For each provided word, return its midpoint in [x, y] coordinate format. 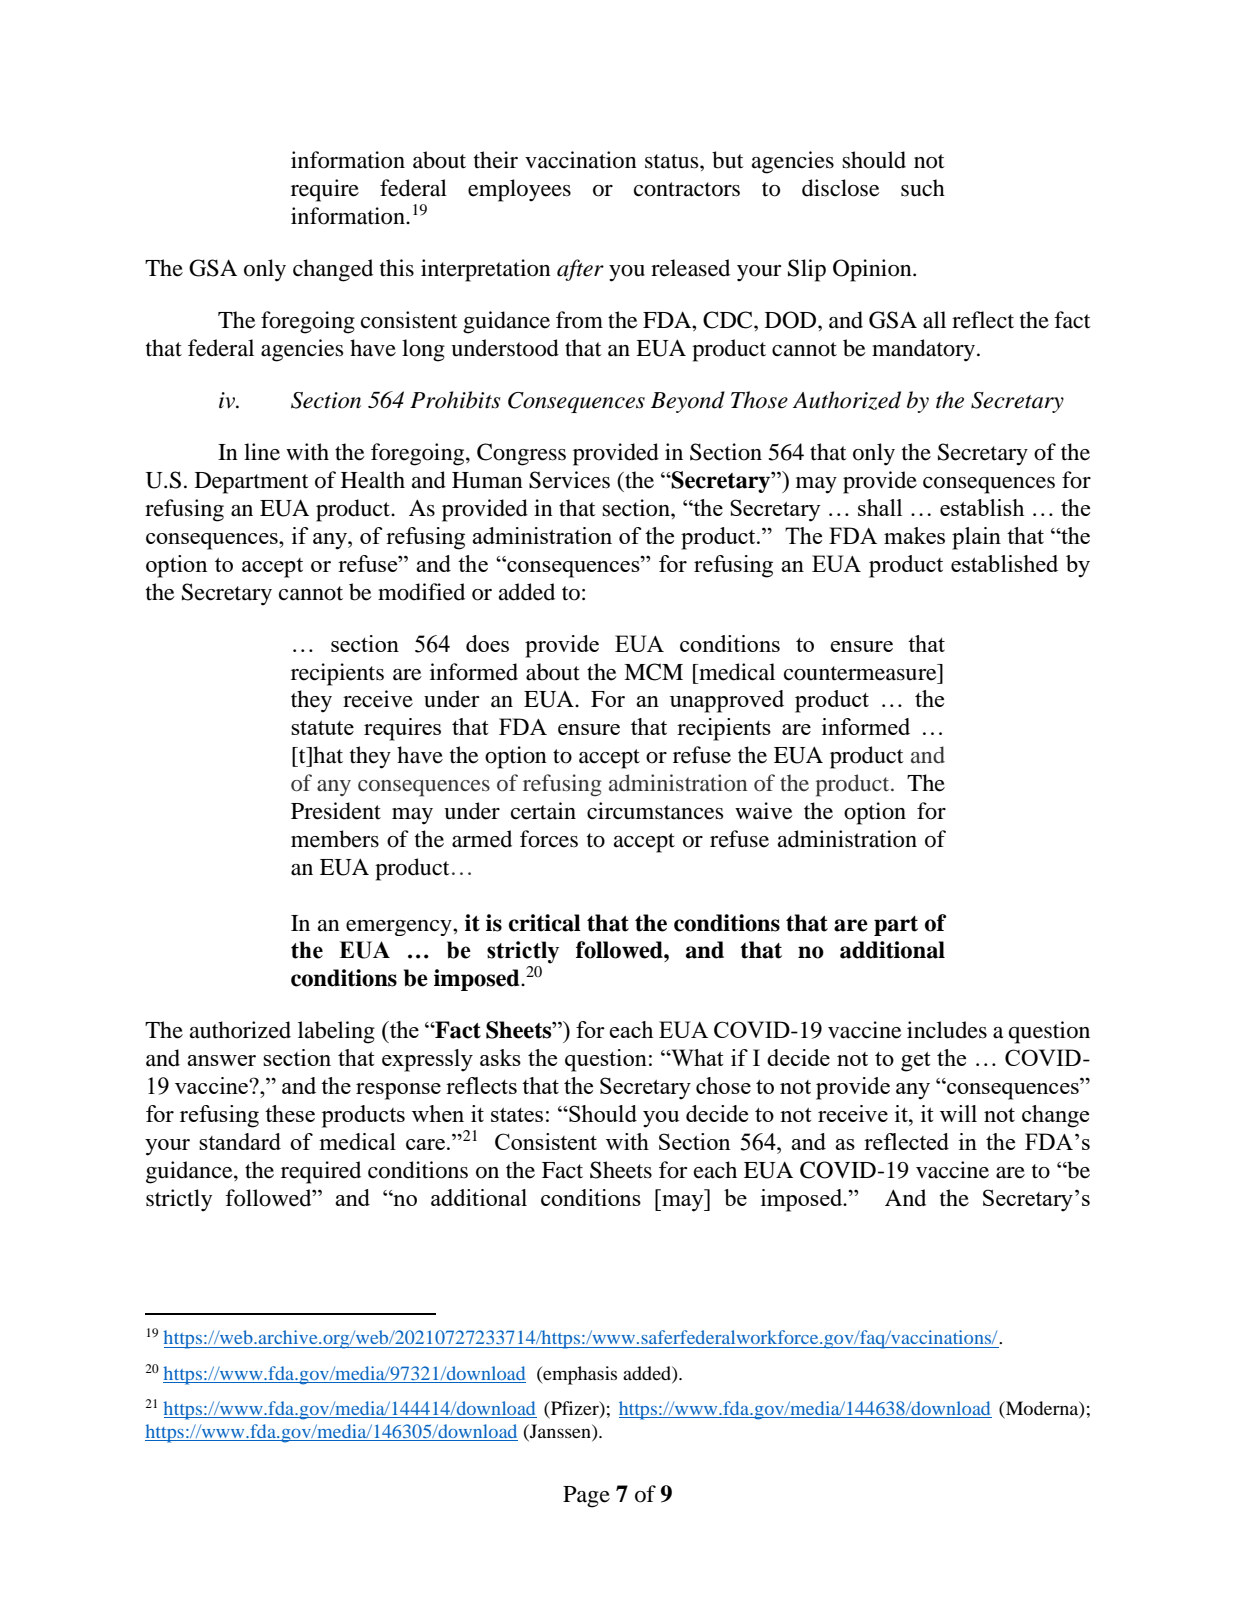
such [923, 188]
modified [421, 592]
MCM [653, 672]
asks [500, 1057]
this [397, 268]
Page [586, 1497]
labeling [336, 1032]
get [915, 1062]
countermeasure [861, 672]
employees [519, 190]
